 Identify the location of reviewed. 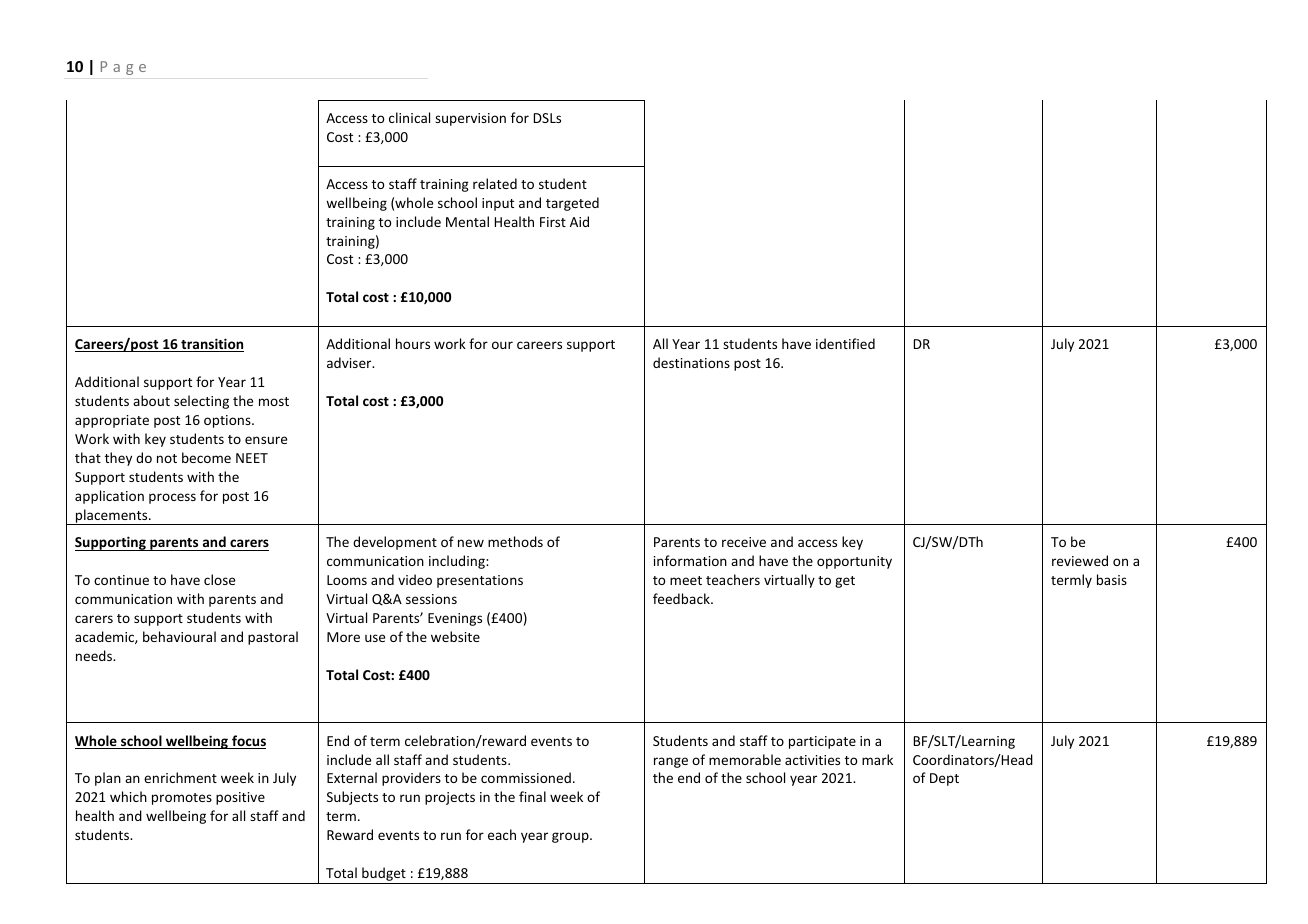
(1080, 560).
